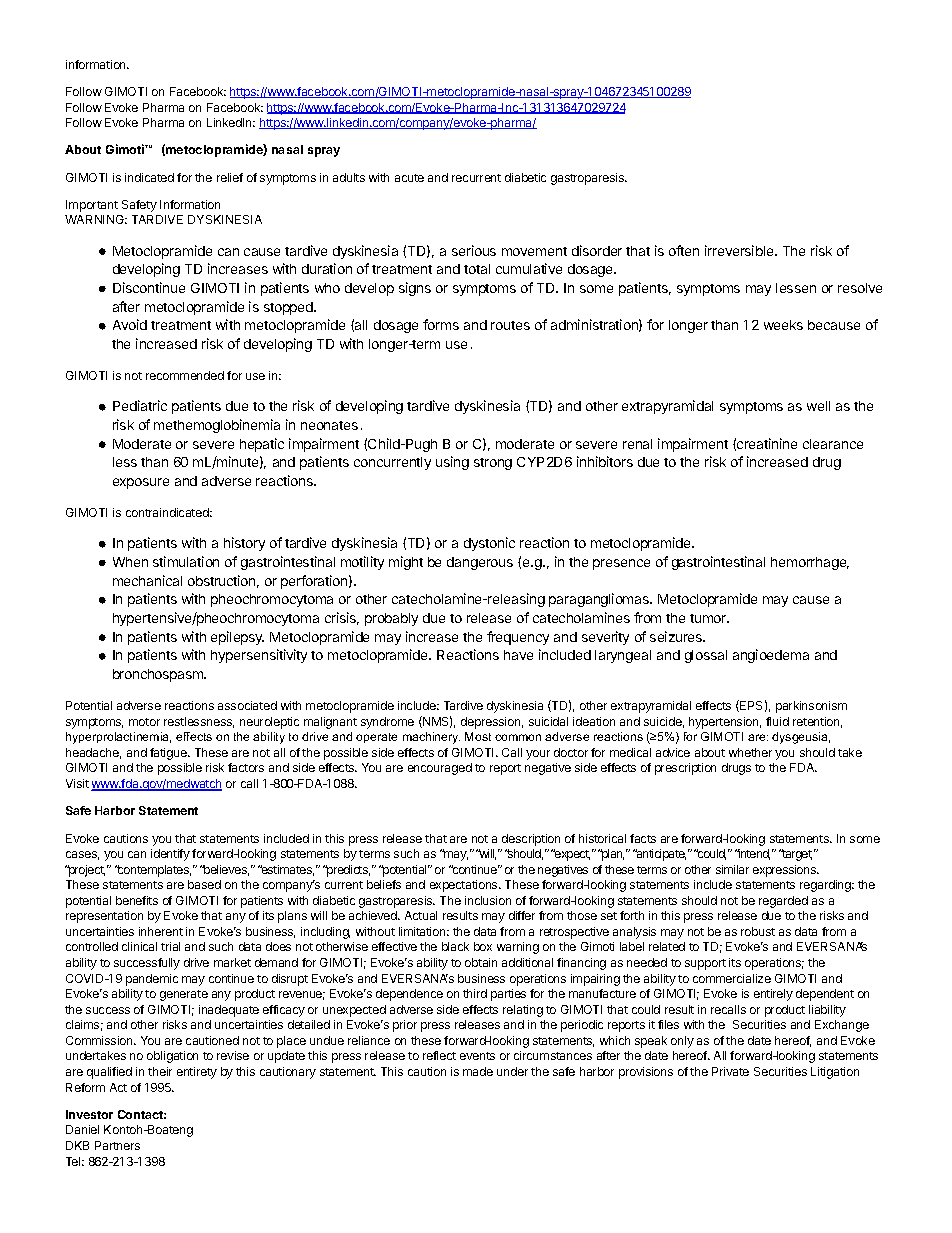  I want to click on using, so click(452, 463).
